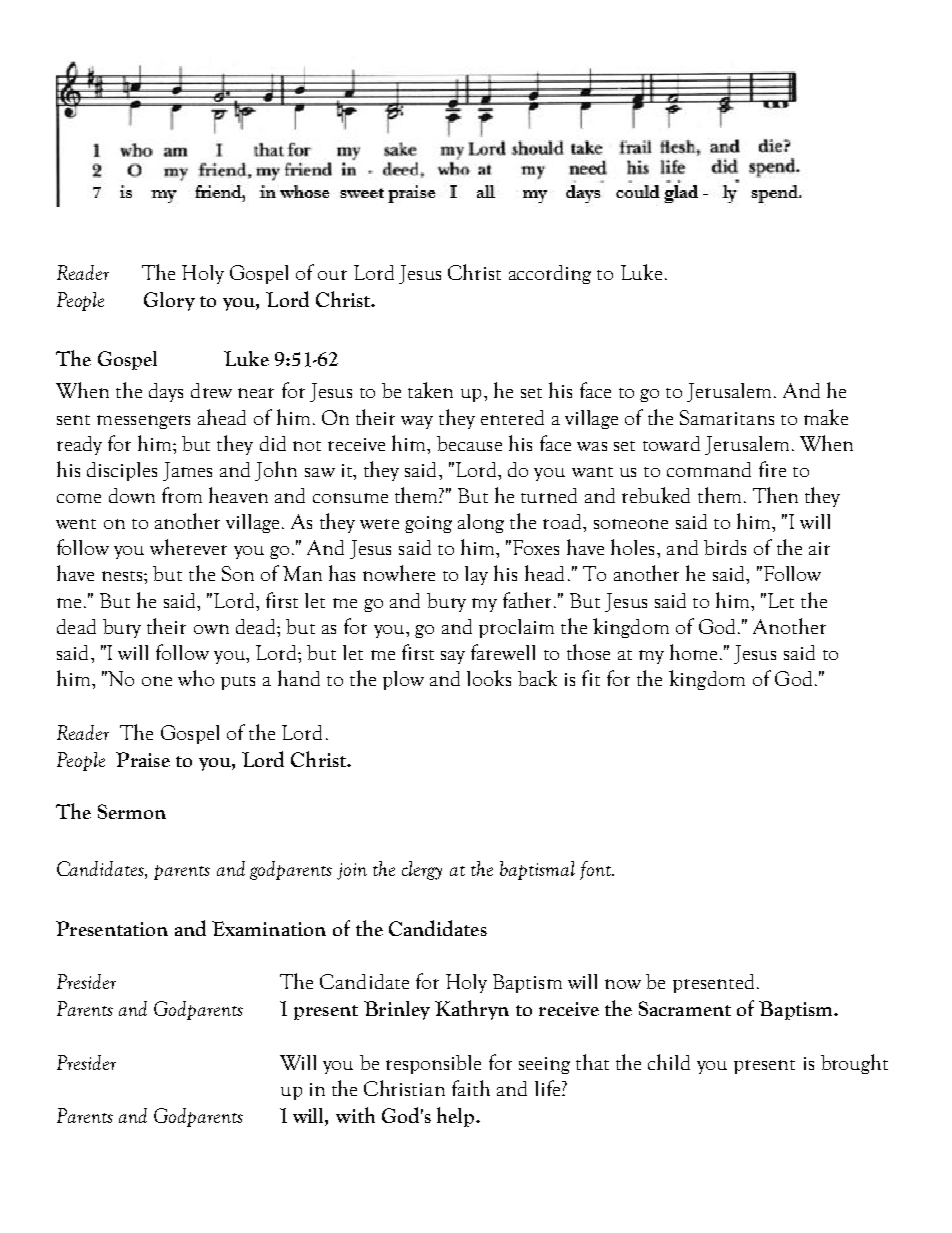 The width and height of the image is (952, 1233). I want to click on Sermon, so click(132, 811).
